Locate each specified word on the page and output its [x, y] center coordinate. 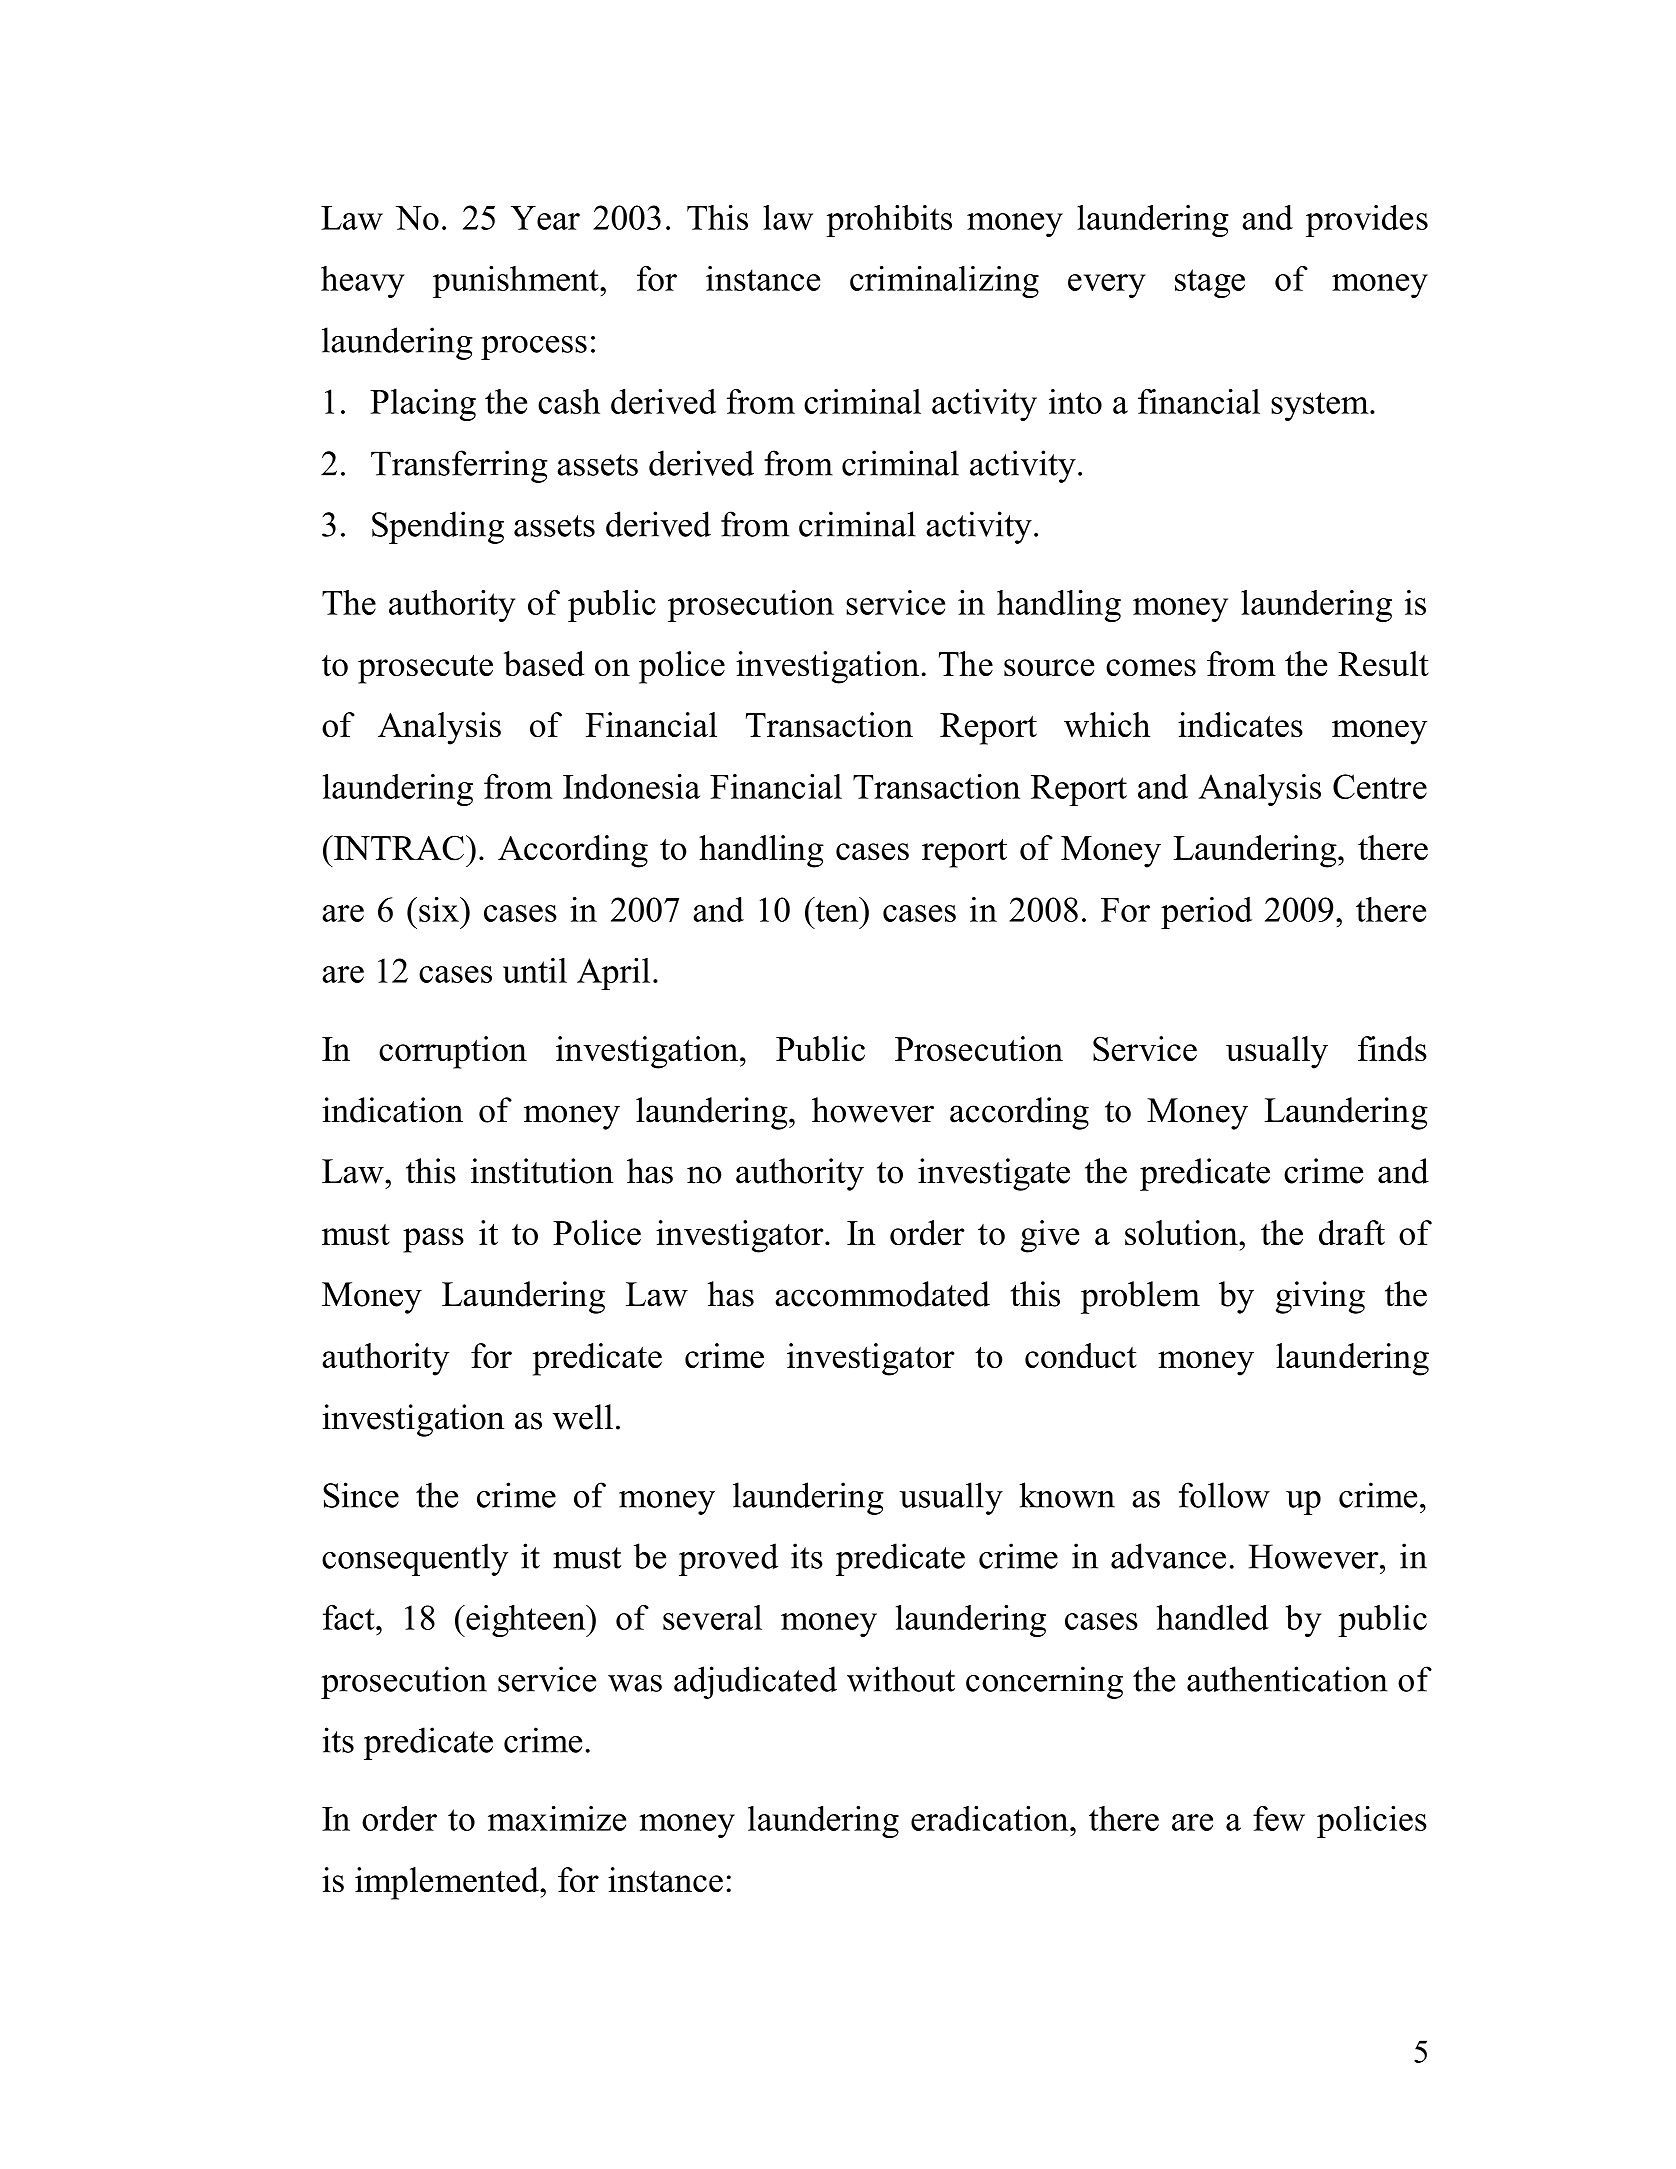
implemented [448, 1883]
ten [837, 910]
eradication [991, 1818]
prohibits [889, 221]
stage [1210, 283]
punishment [517, 282]
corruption [453, 1052]
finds [1392, 1049]
